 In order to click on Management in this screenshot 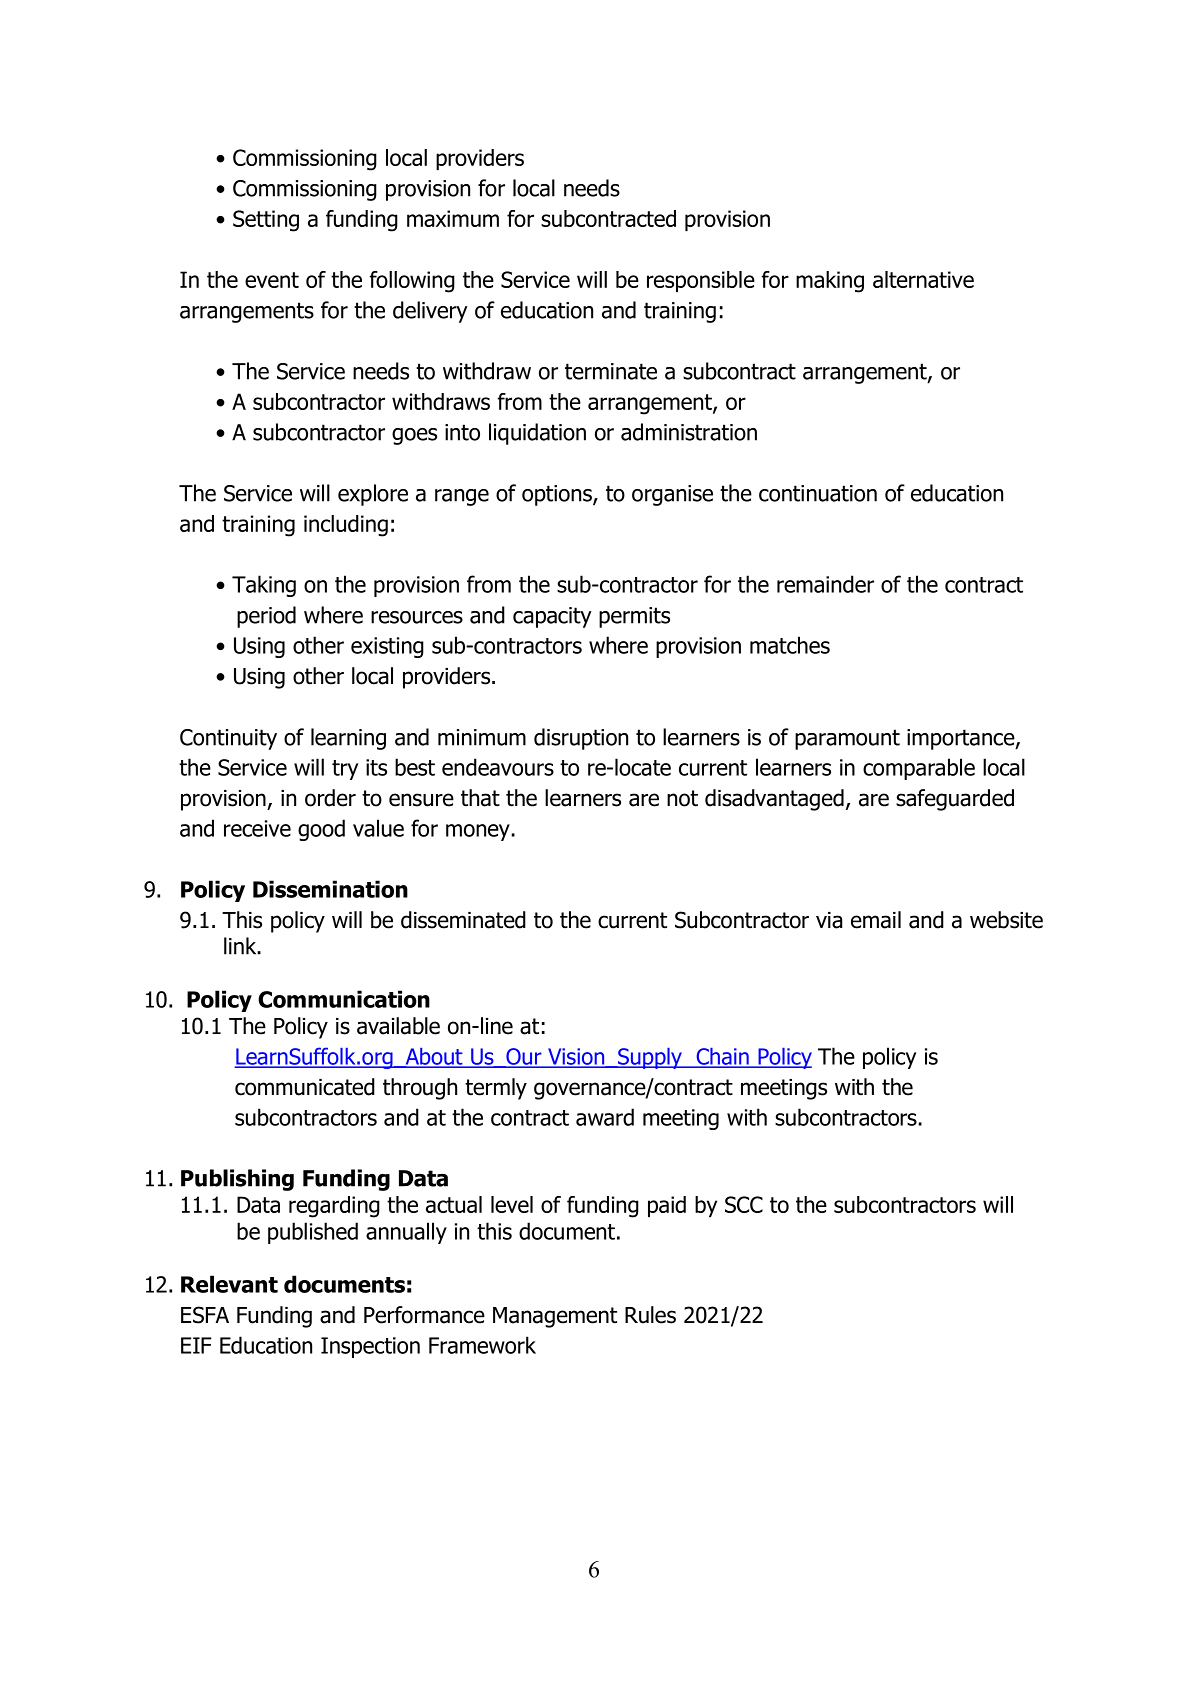, I will do `click(555, 1317)`.
